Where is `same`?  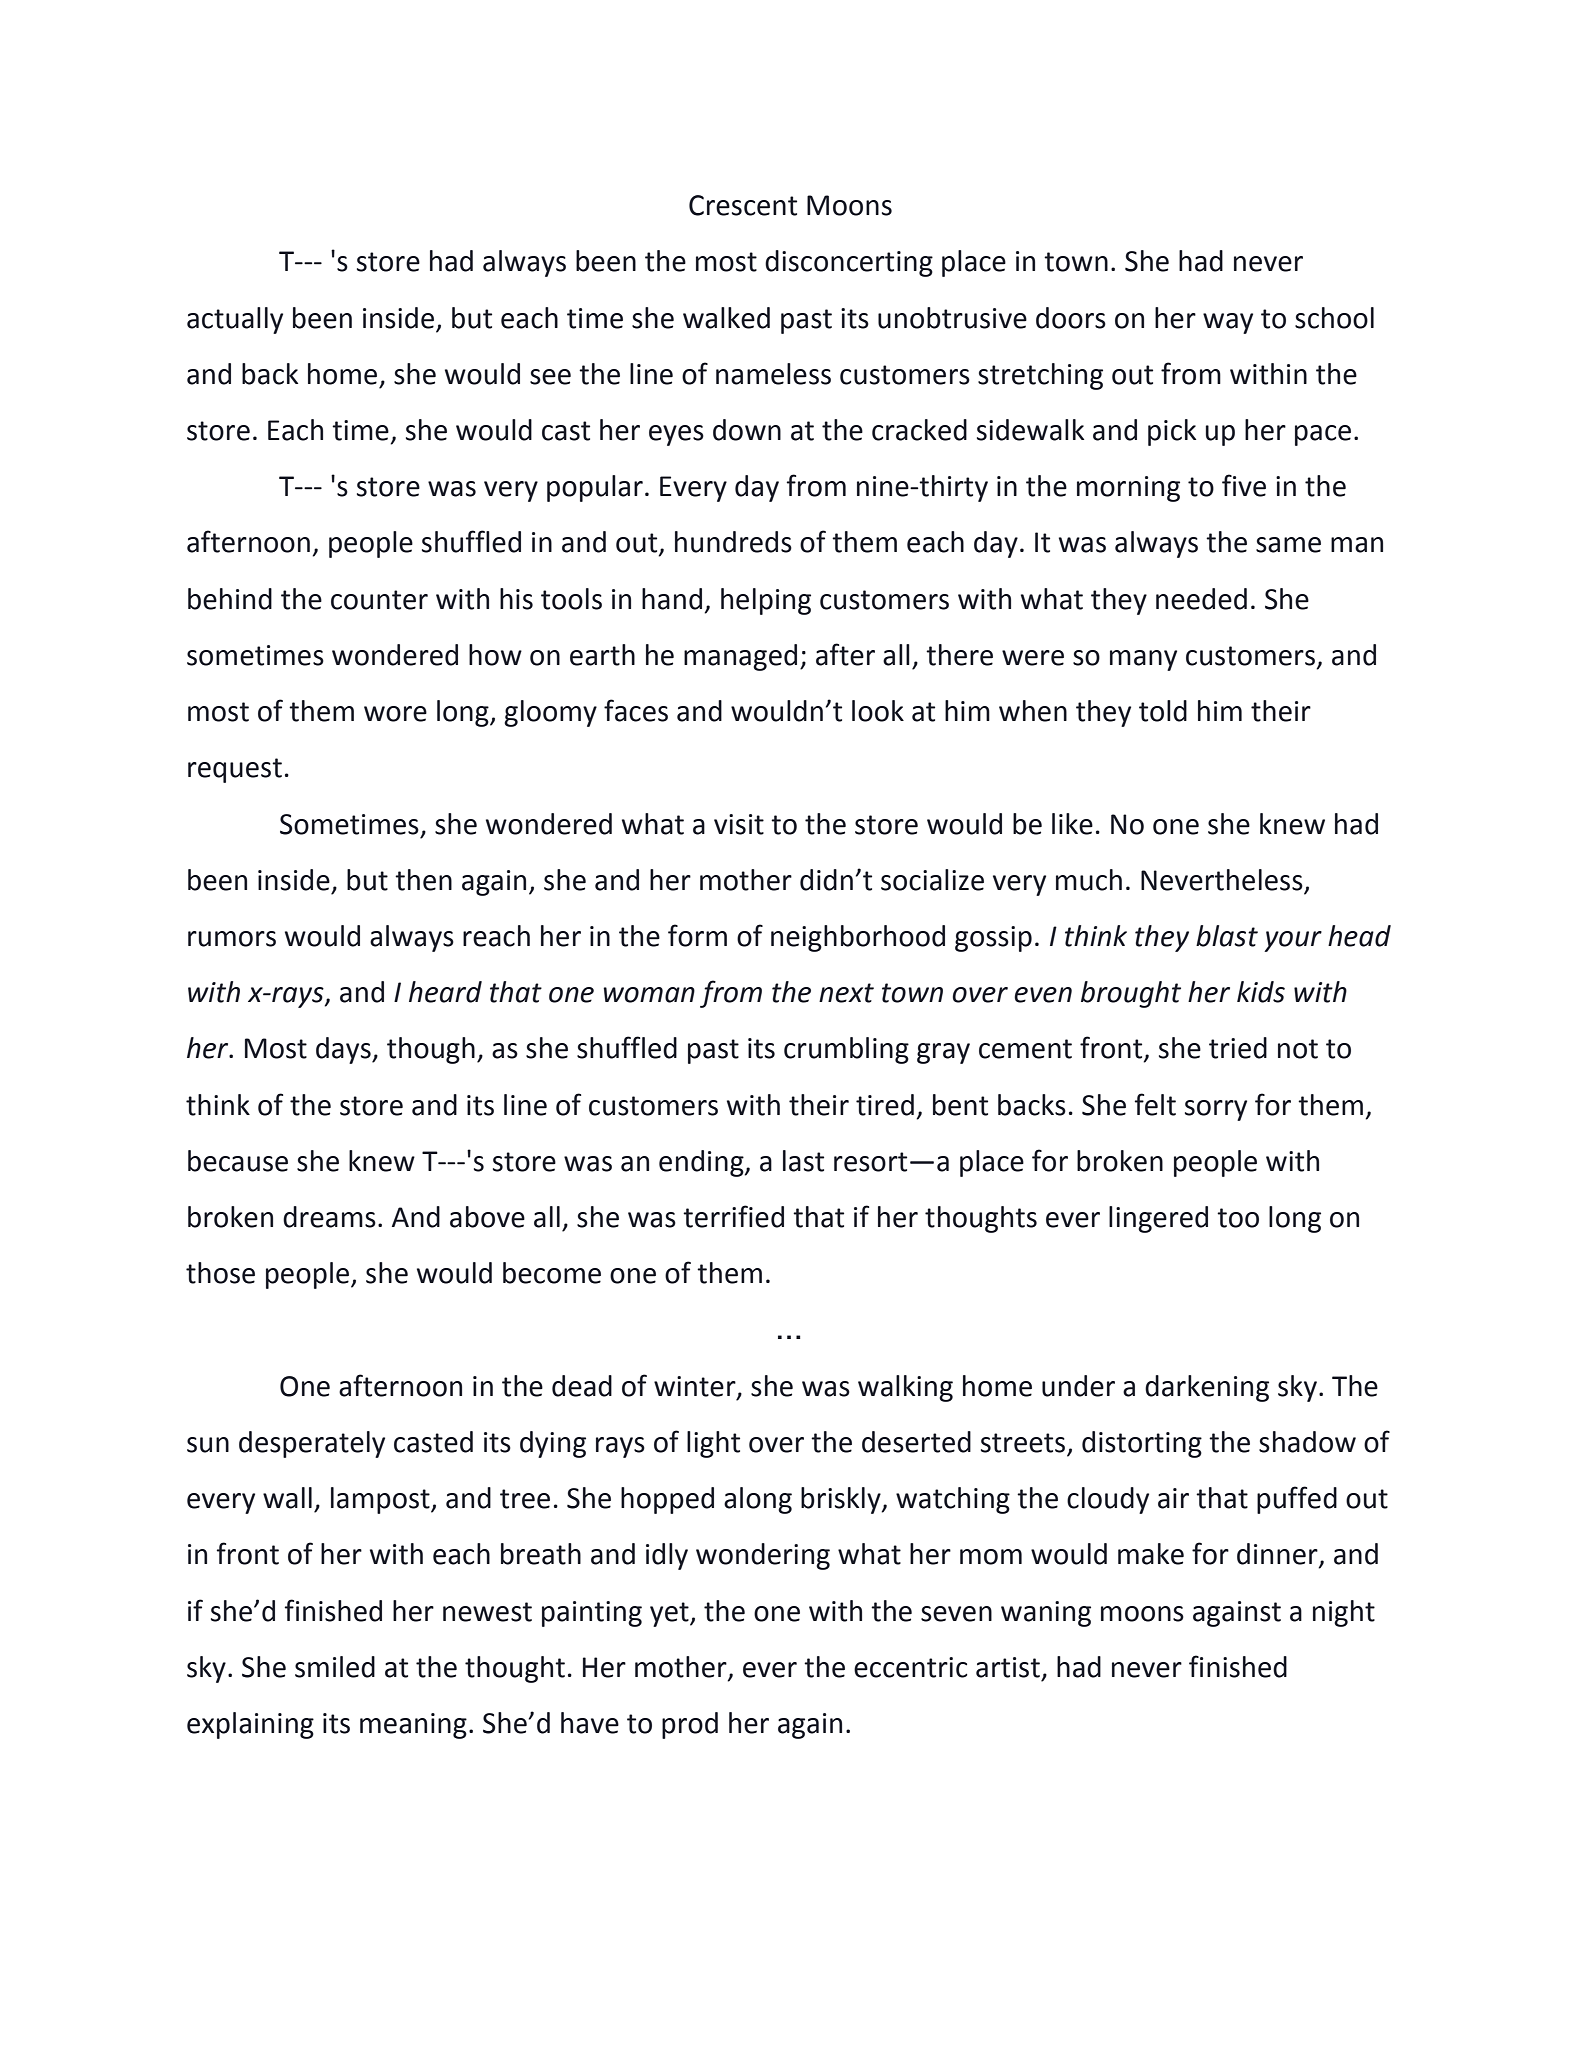
same is located at coordinates (1288, 545).
